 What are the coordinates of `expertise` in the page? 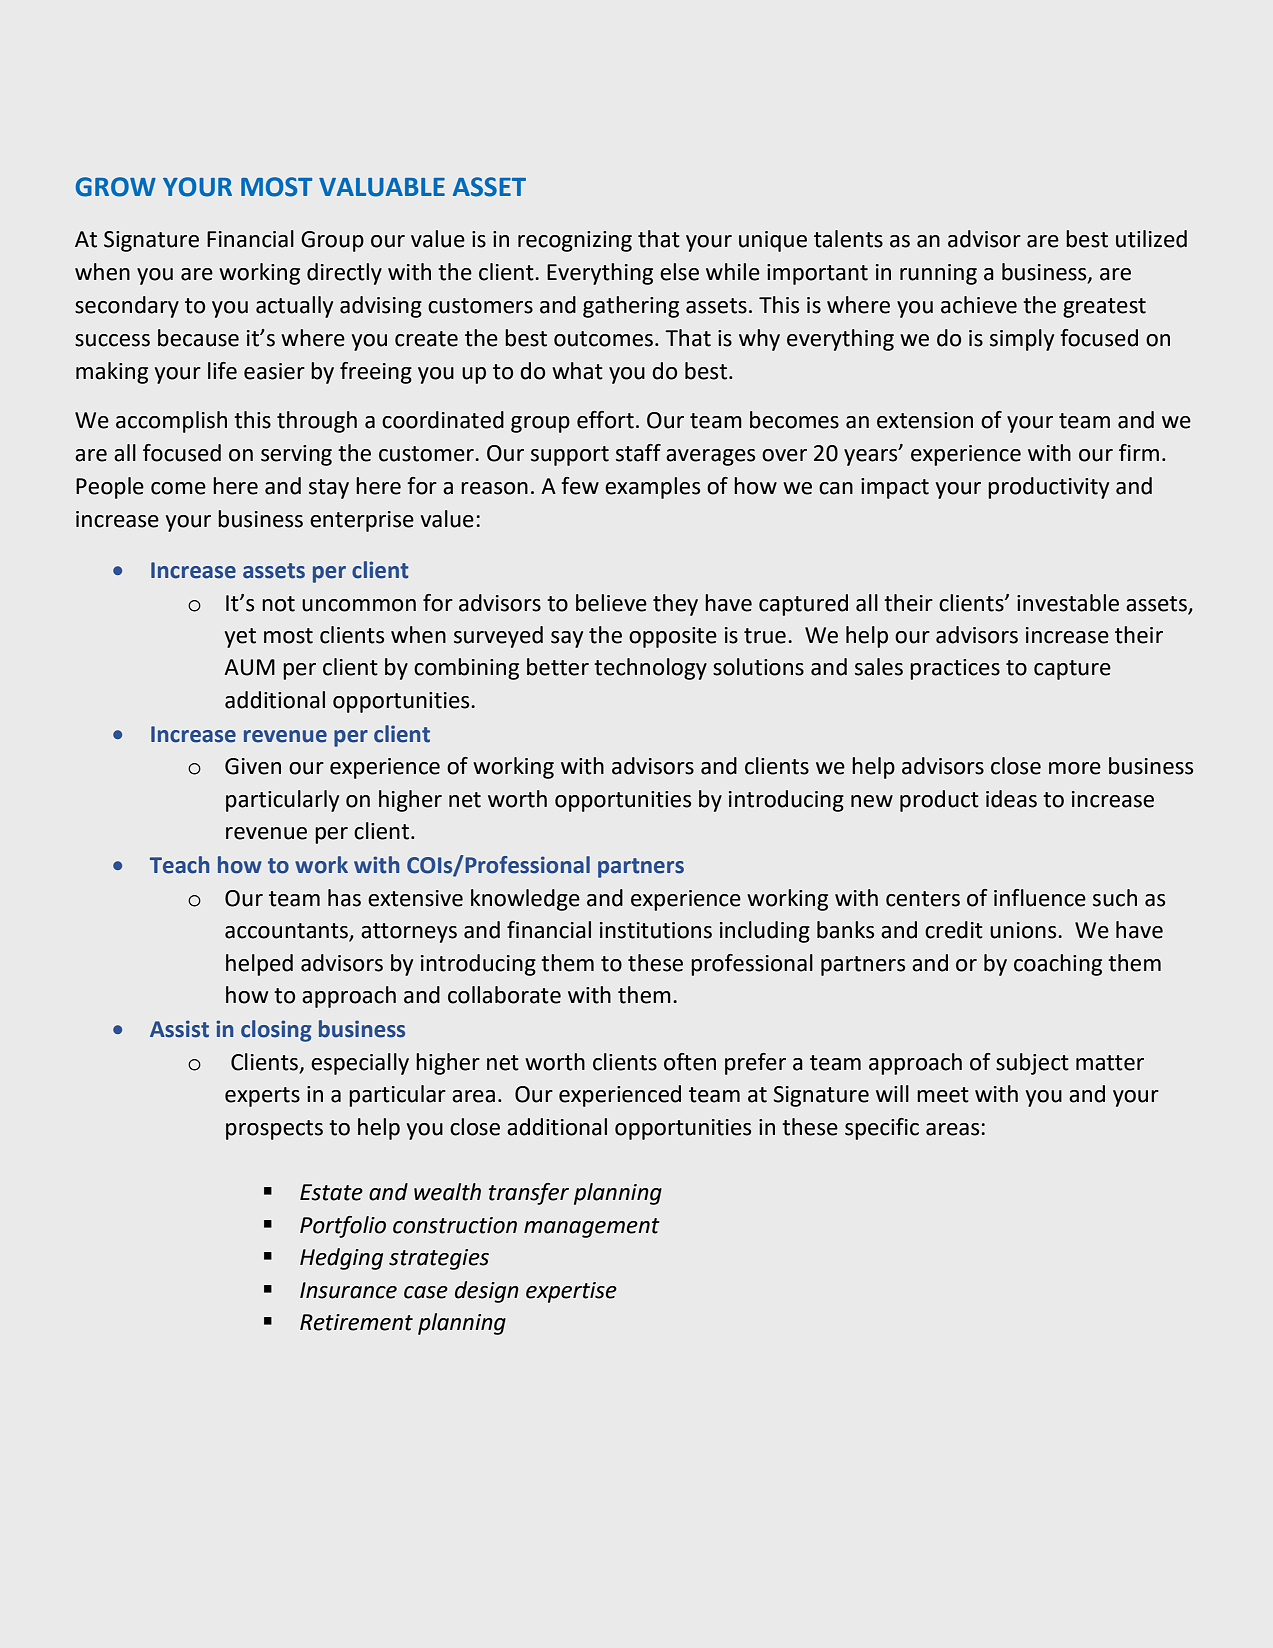 It's located at (571, 1292).
